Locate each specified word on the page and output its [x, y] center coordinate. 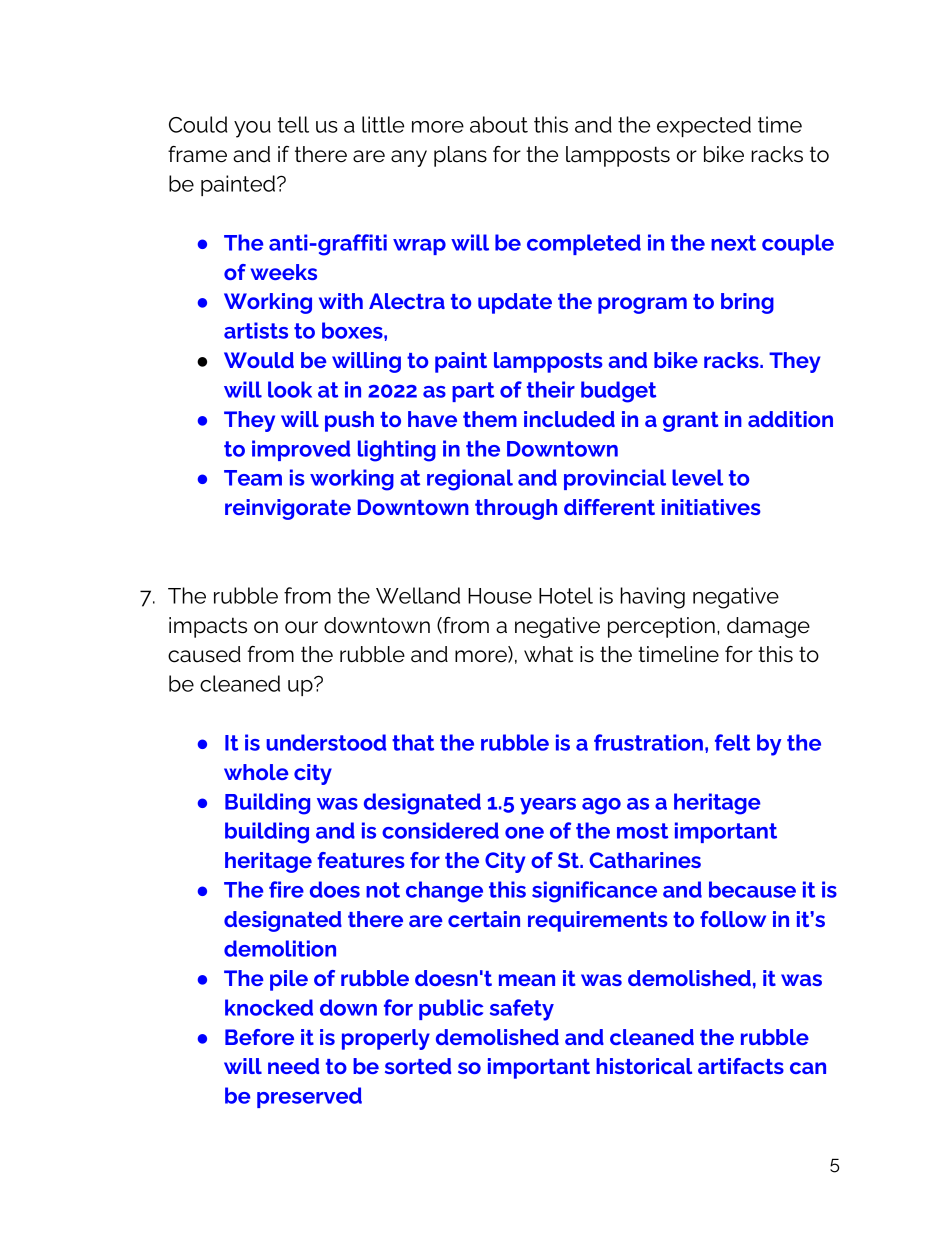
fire [286, 889]
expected [704, 126]
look [290, 389]
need [293, 1066]
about [499, 124]
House [500, 596]
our [301, 627]
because [752, 889]
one [524, 833]
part [473, 392]
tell [293, 124]
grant [691, 422]
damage [768, 627]
